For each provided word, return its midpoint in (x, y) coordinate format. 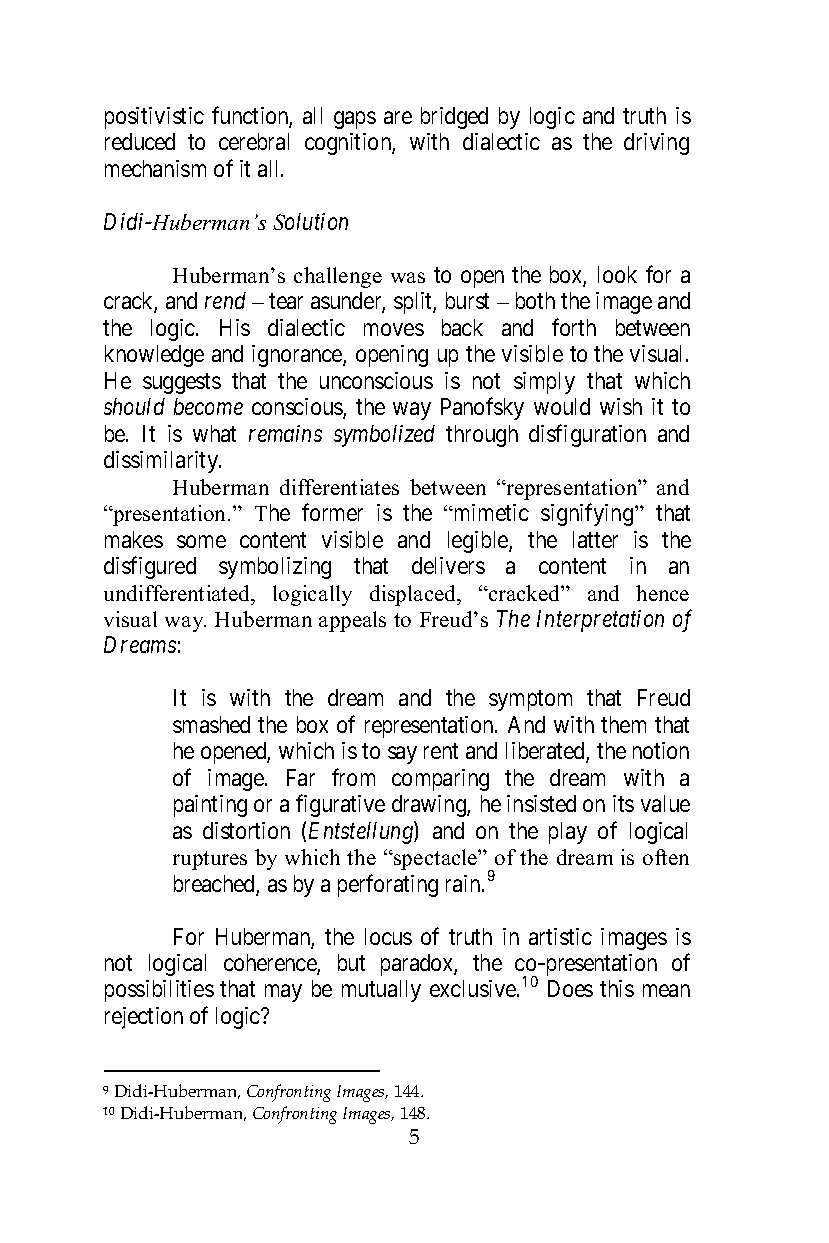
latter (595, 539)
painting (210, 806)
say (402, 755)
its (623, 803)
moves (394, 329)
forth (574, 327)
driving (656, 144)
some (201, 541)
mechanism (155, 168)
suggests (182, 383)
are (398, 117)
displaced (414, 595)
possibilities (159, 991)
